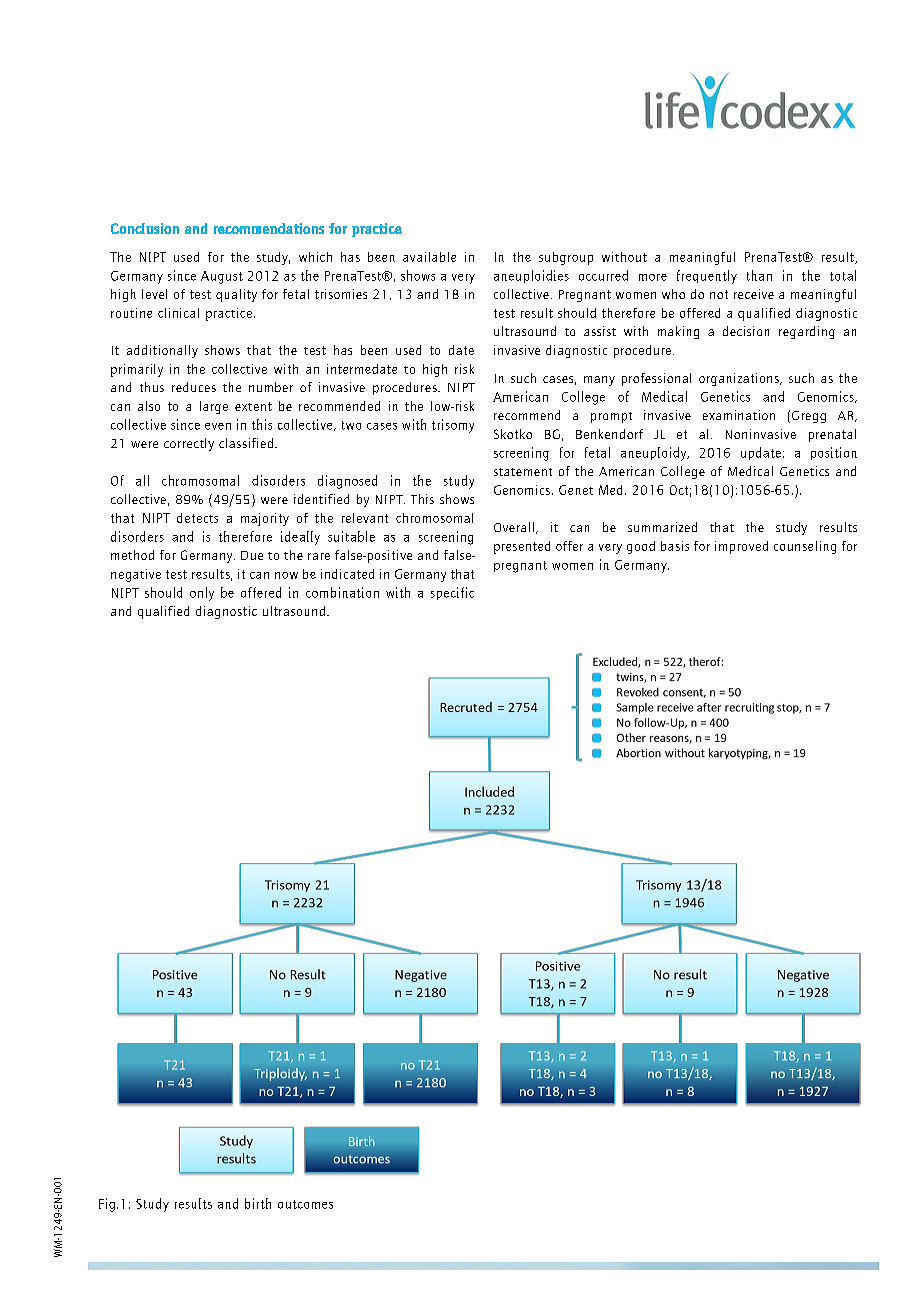 This document has width=924, height=1308. What do you see at coordinates (452, 593) in the document?
I see `specific` at bounding box center [452, 593].
